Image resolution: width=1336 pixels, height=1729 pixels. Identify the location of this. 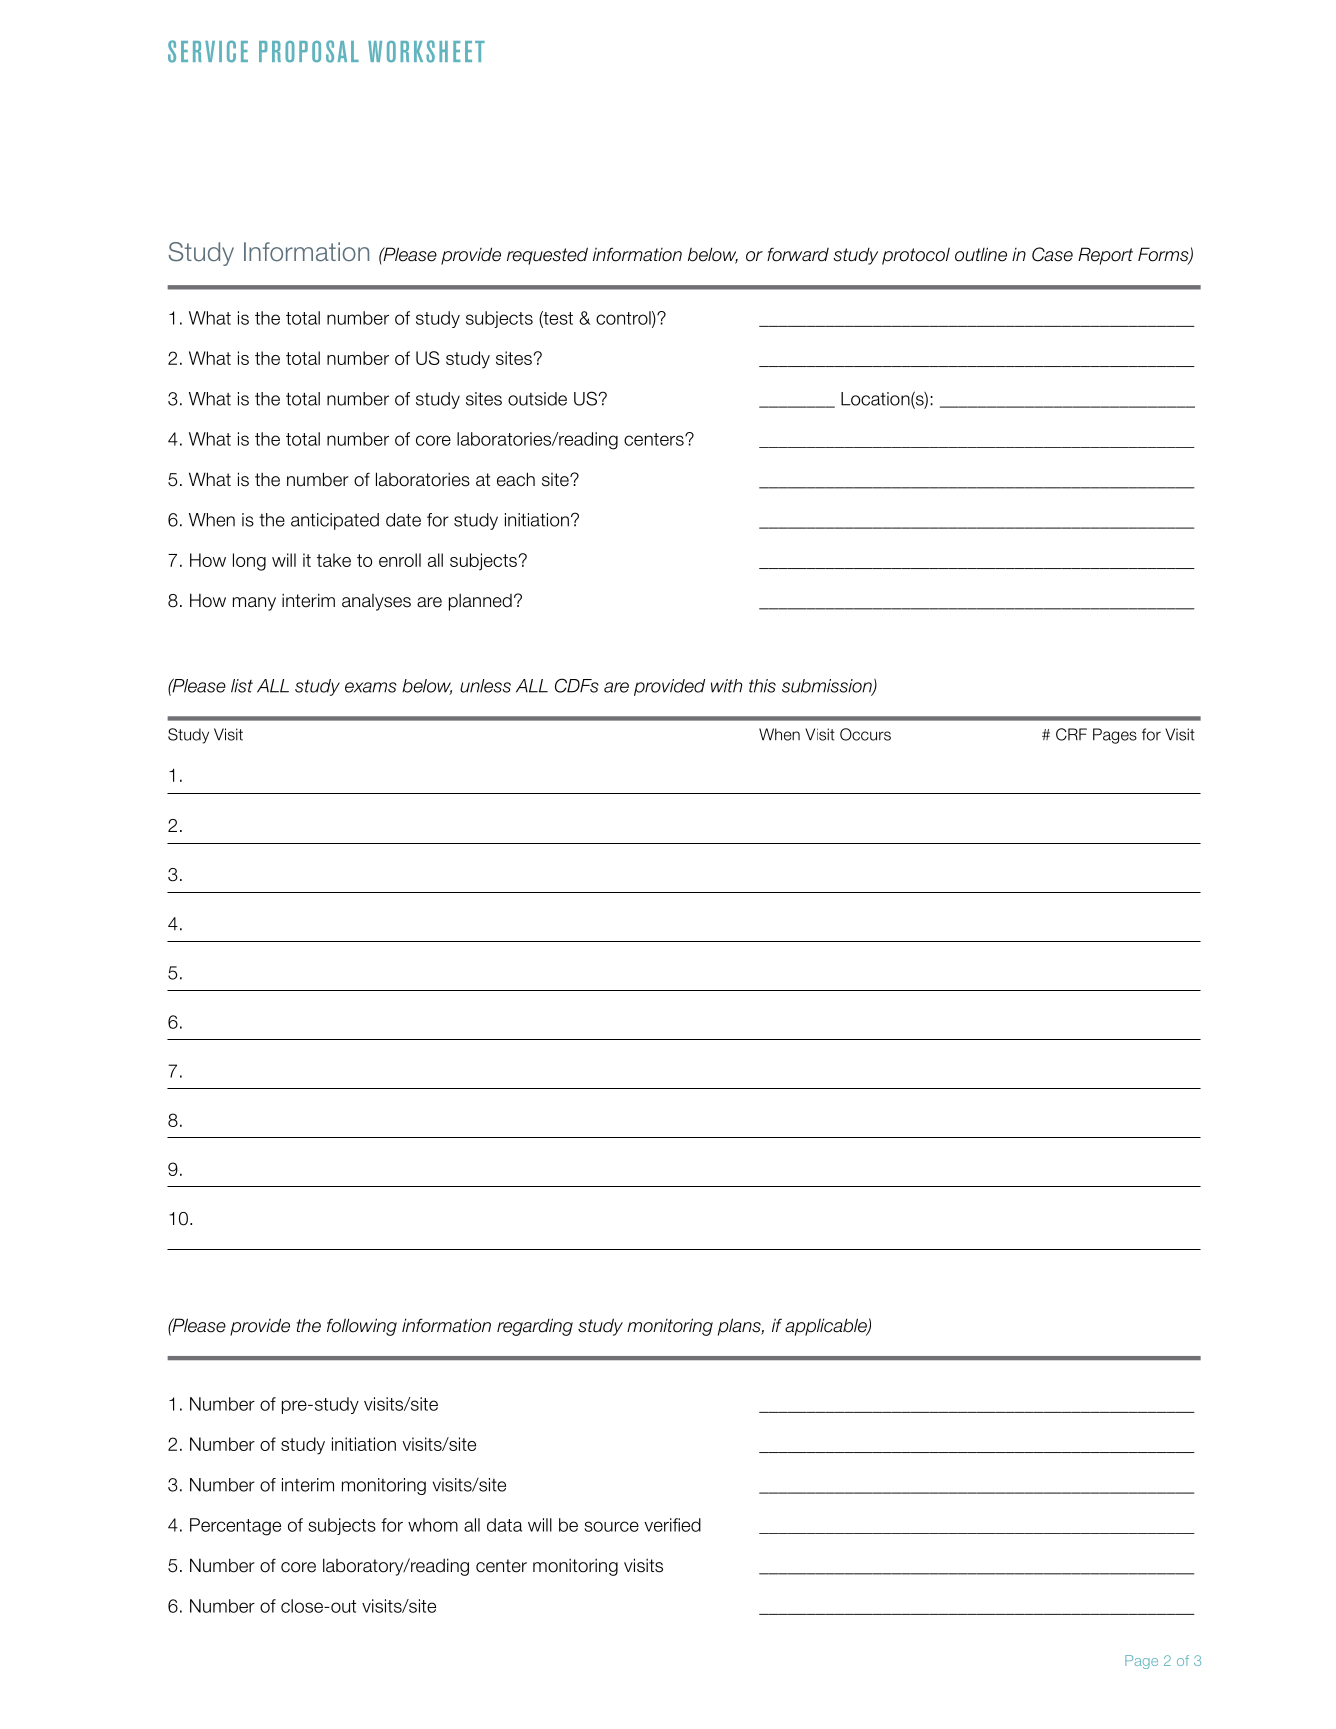
(762, 686).
